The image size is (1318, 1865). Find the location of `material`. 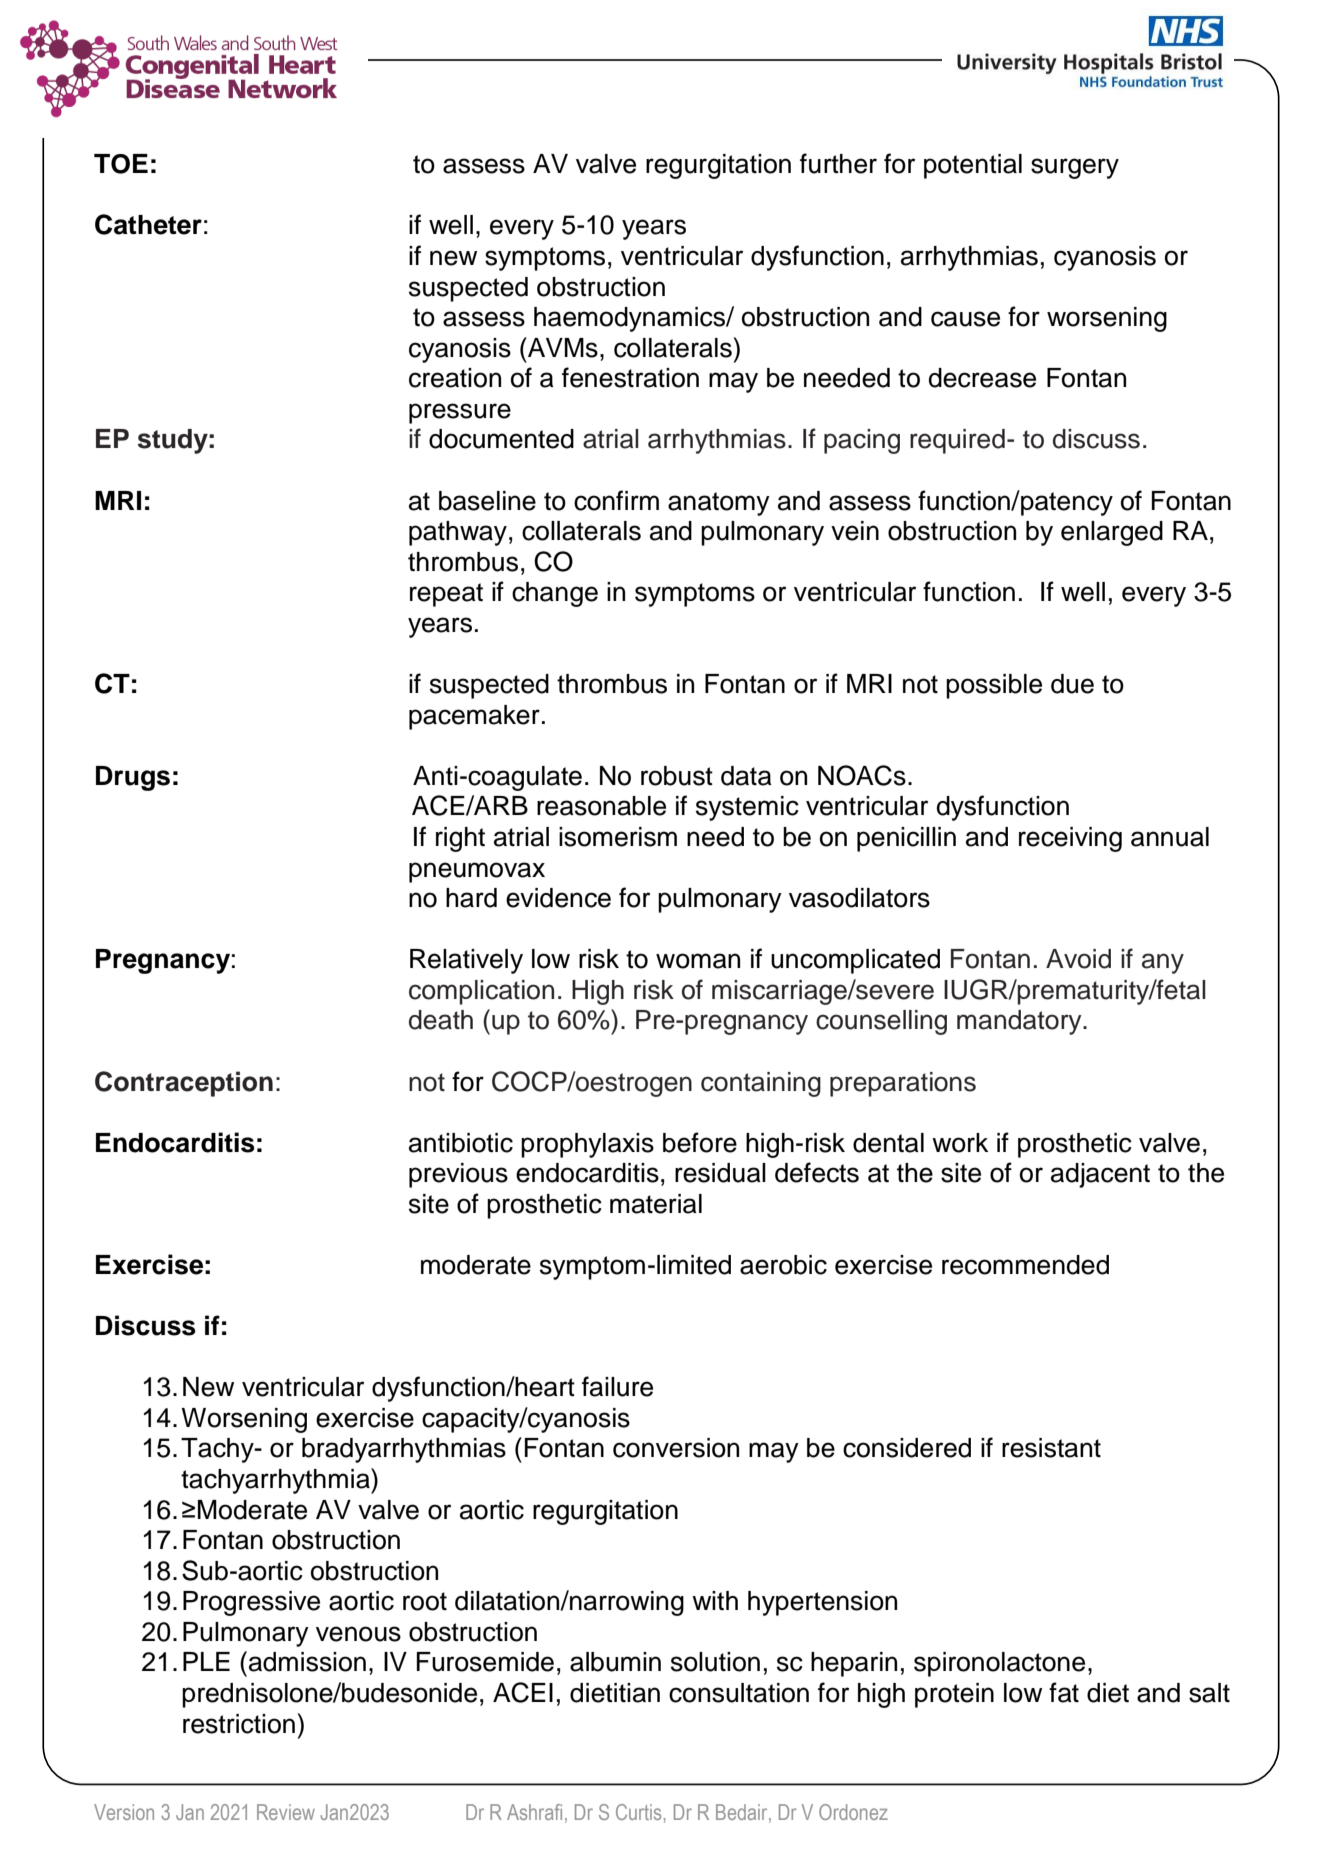

material is located at coordinates (656, 1204).
